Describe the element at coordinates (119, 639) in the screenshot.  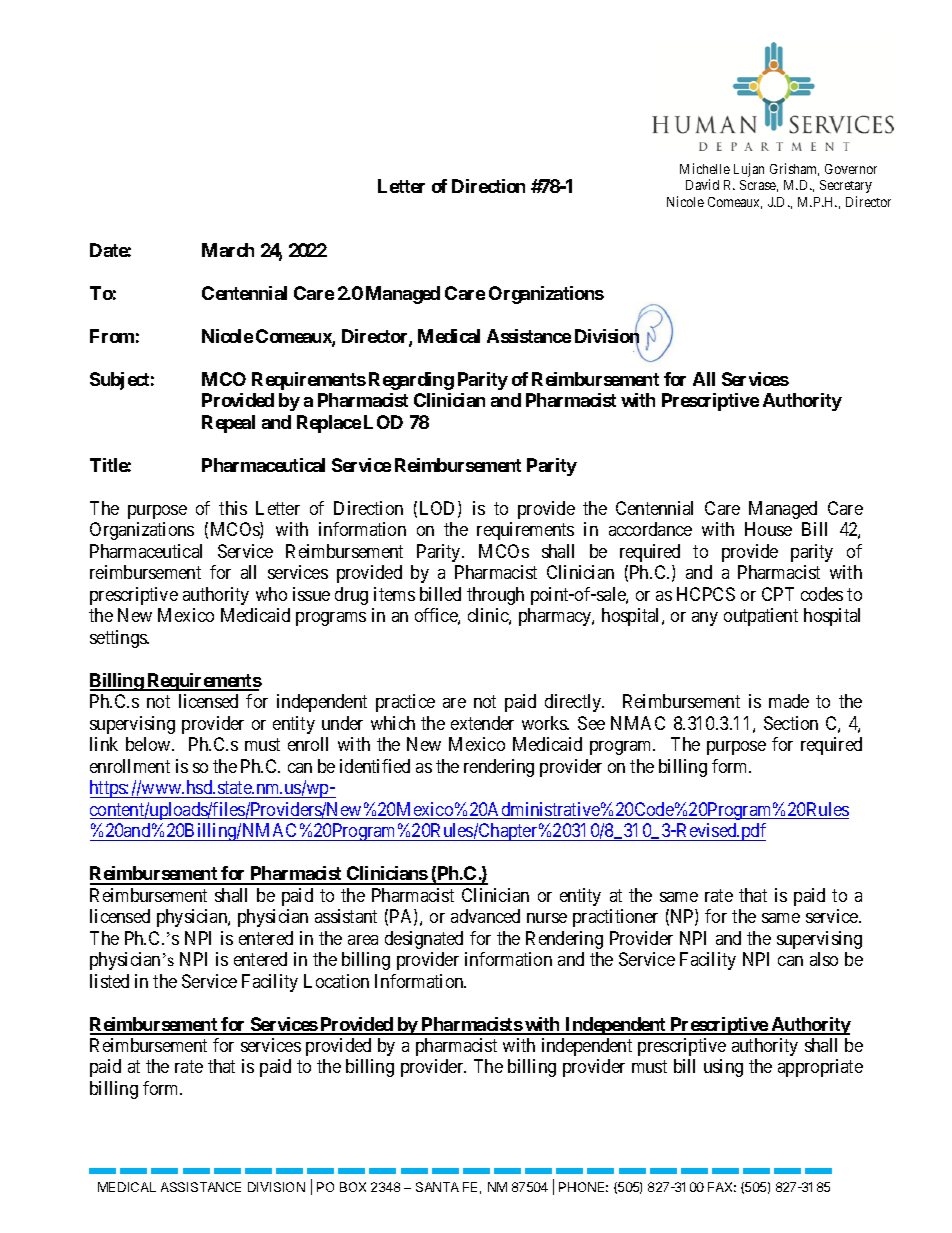
I see `settings` at that location.
